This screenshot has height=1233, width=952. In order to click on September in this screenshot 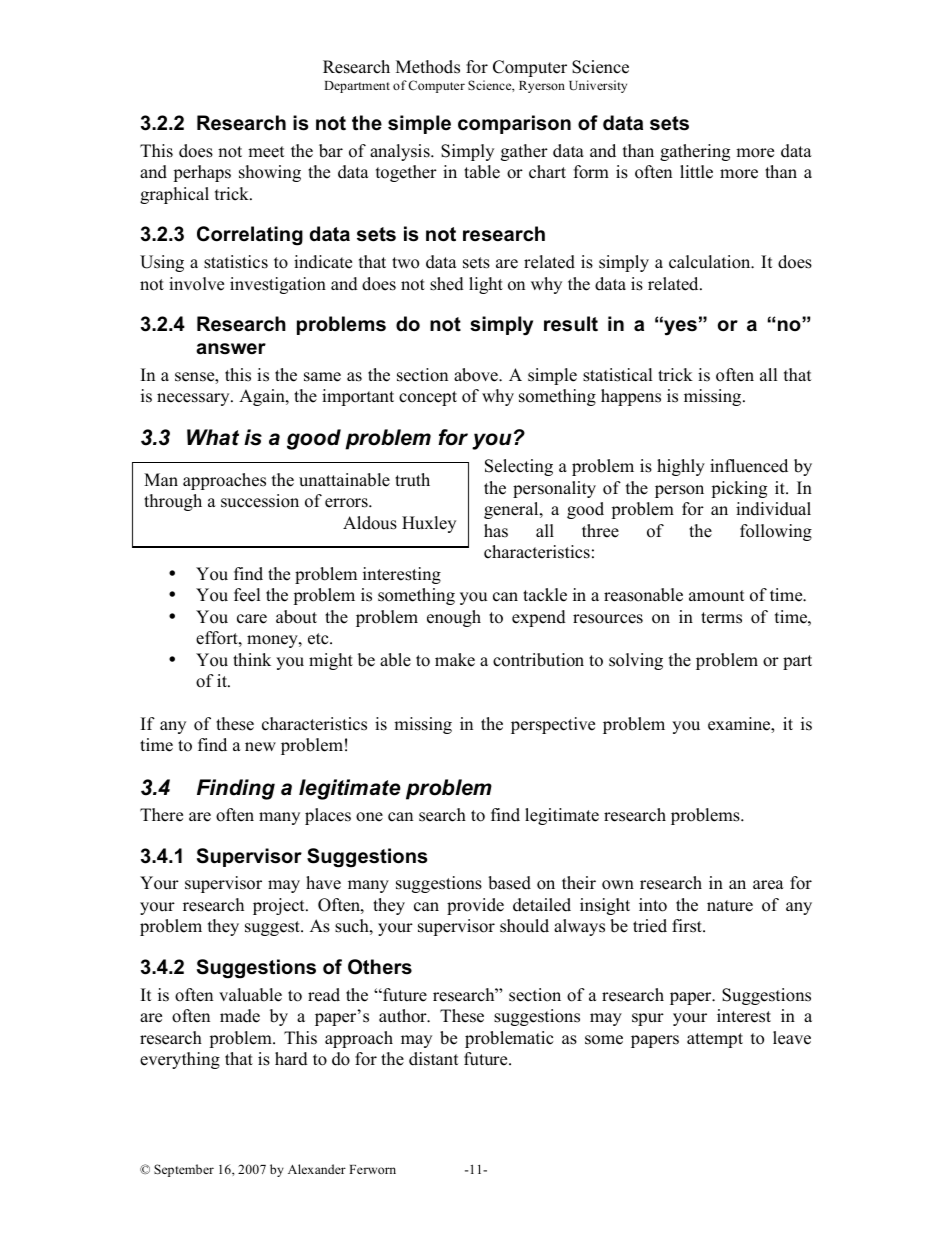, I will do `click(184, 1170)`.
